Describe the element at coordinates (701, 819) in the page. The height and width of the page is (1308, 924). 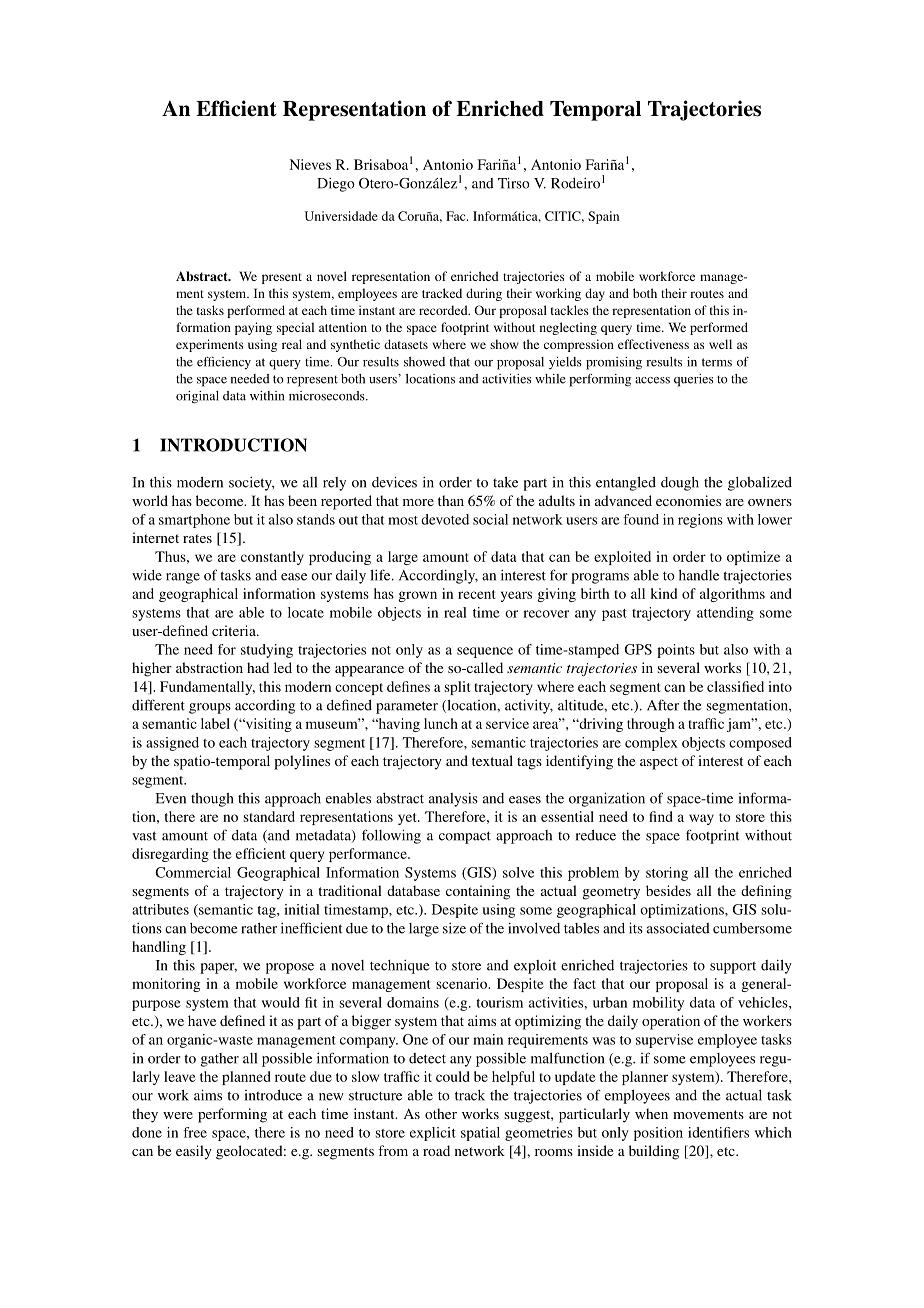
I see `way` at that location.
